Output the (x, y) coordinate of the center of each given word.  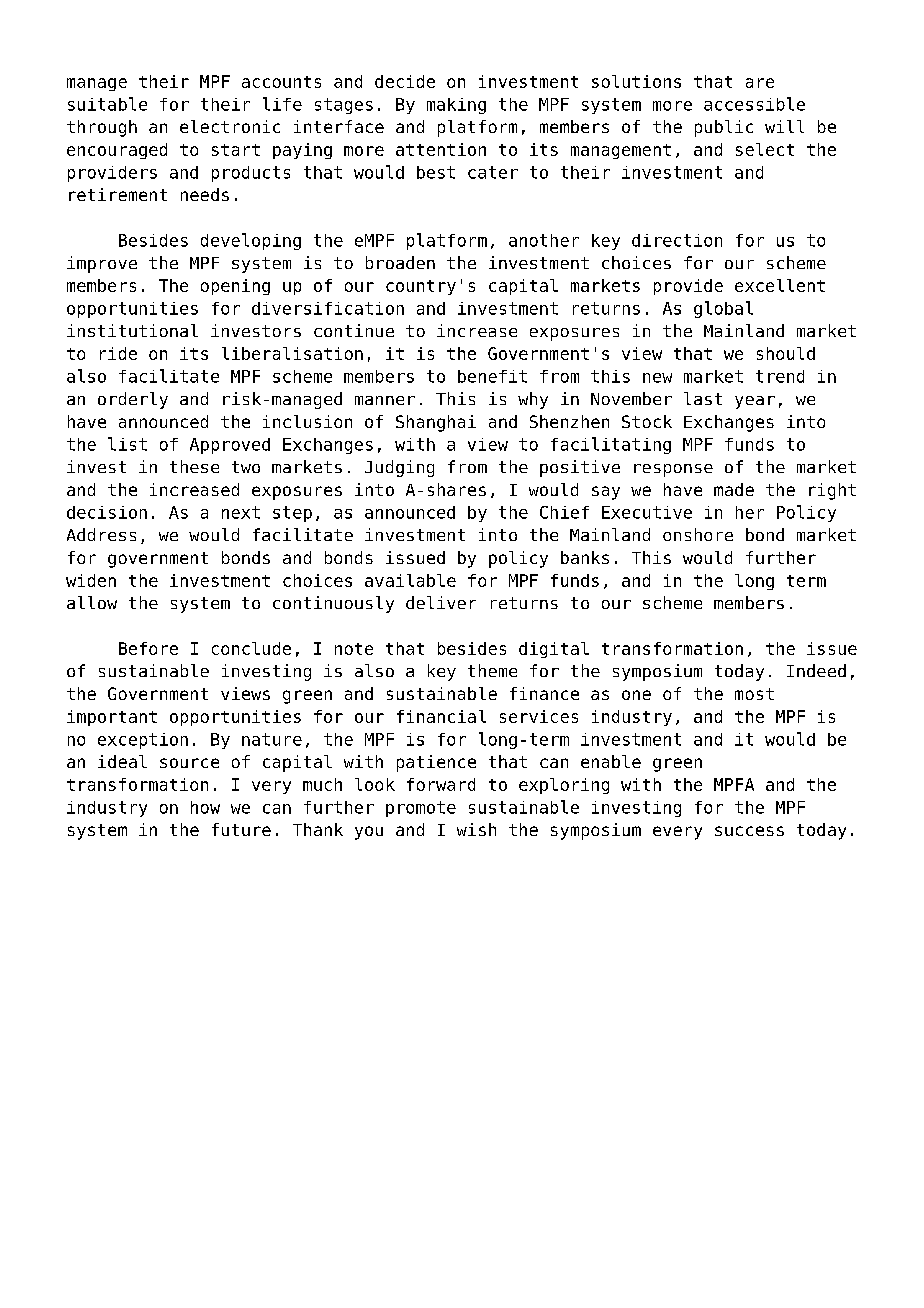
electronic (230, 126)
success (749, 831)
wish (476, 829)
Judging (399, 468)
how (205, 807)
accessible (754, 104)
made (734, 489)
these (194, 466)
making (456, 106)
